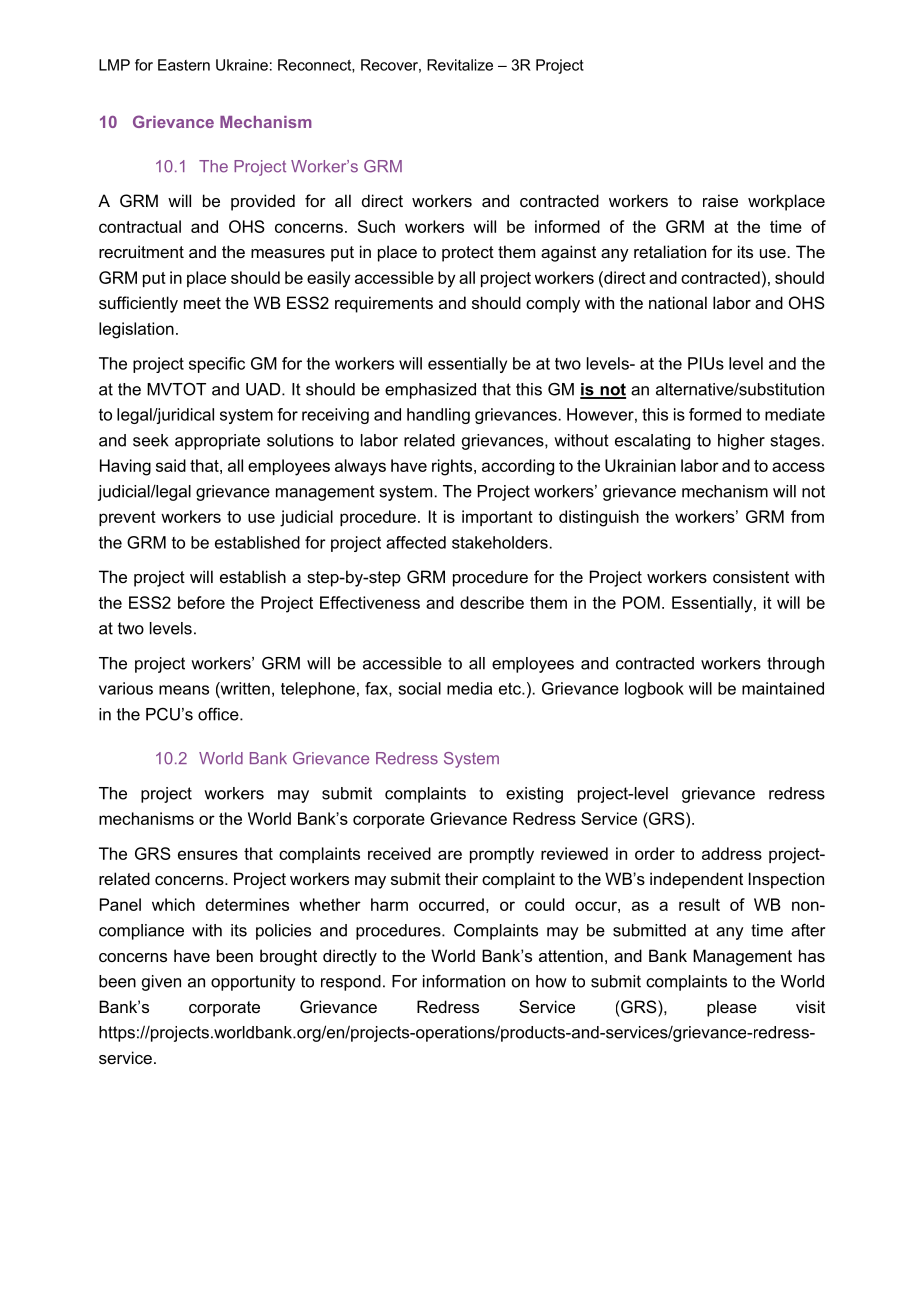  Describe the element at coordinates (460, 65) in the document. I see `Revitalize` at that location.
